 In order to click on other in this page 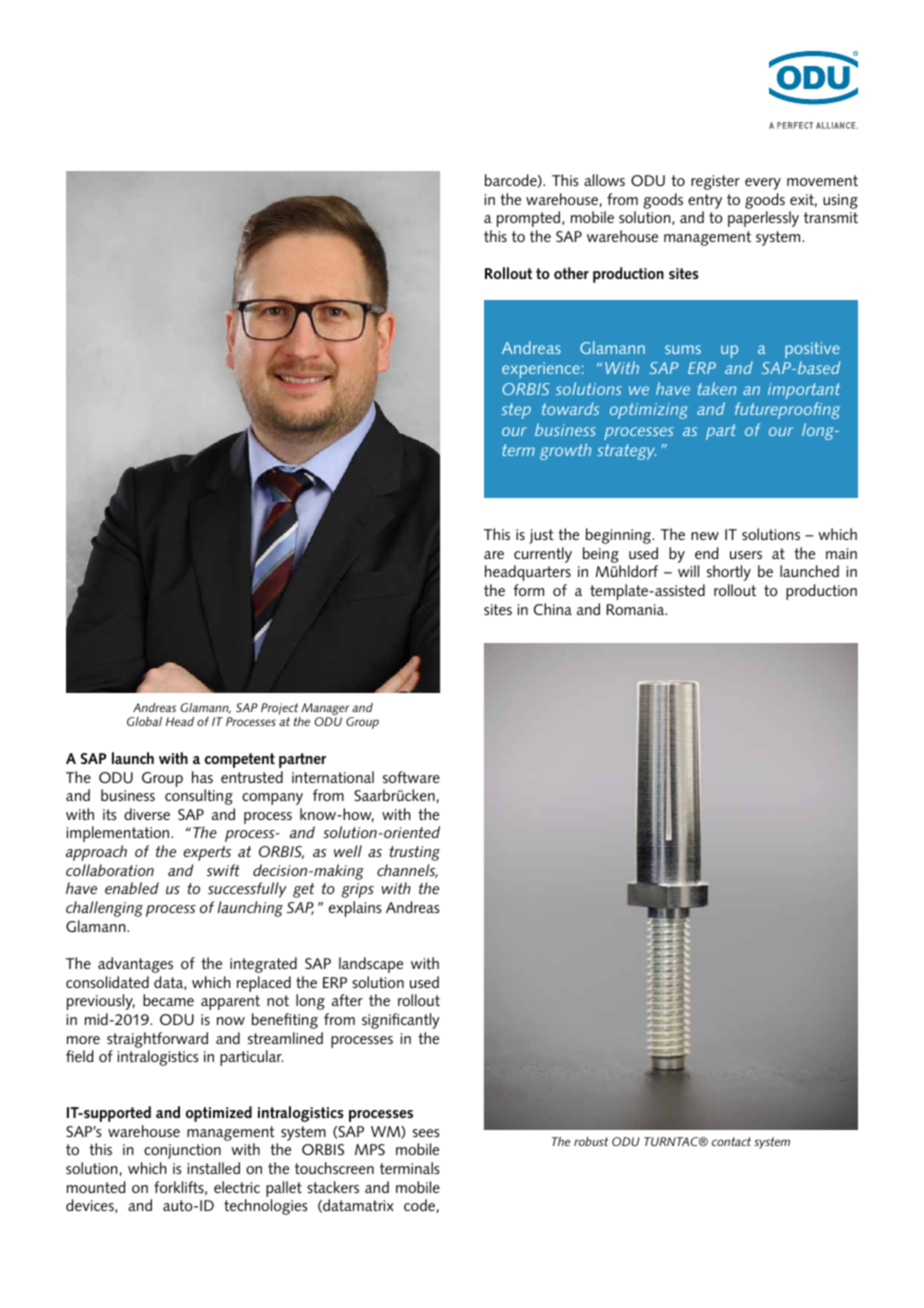, I will do `click(571, 273)`.
